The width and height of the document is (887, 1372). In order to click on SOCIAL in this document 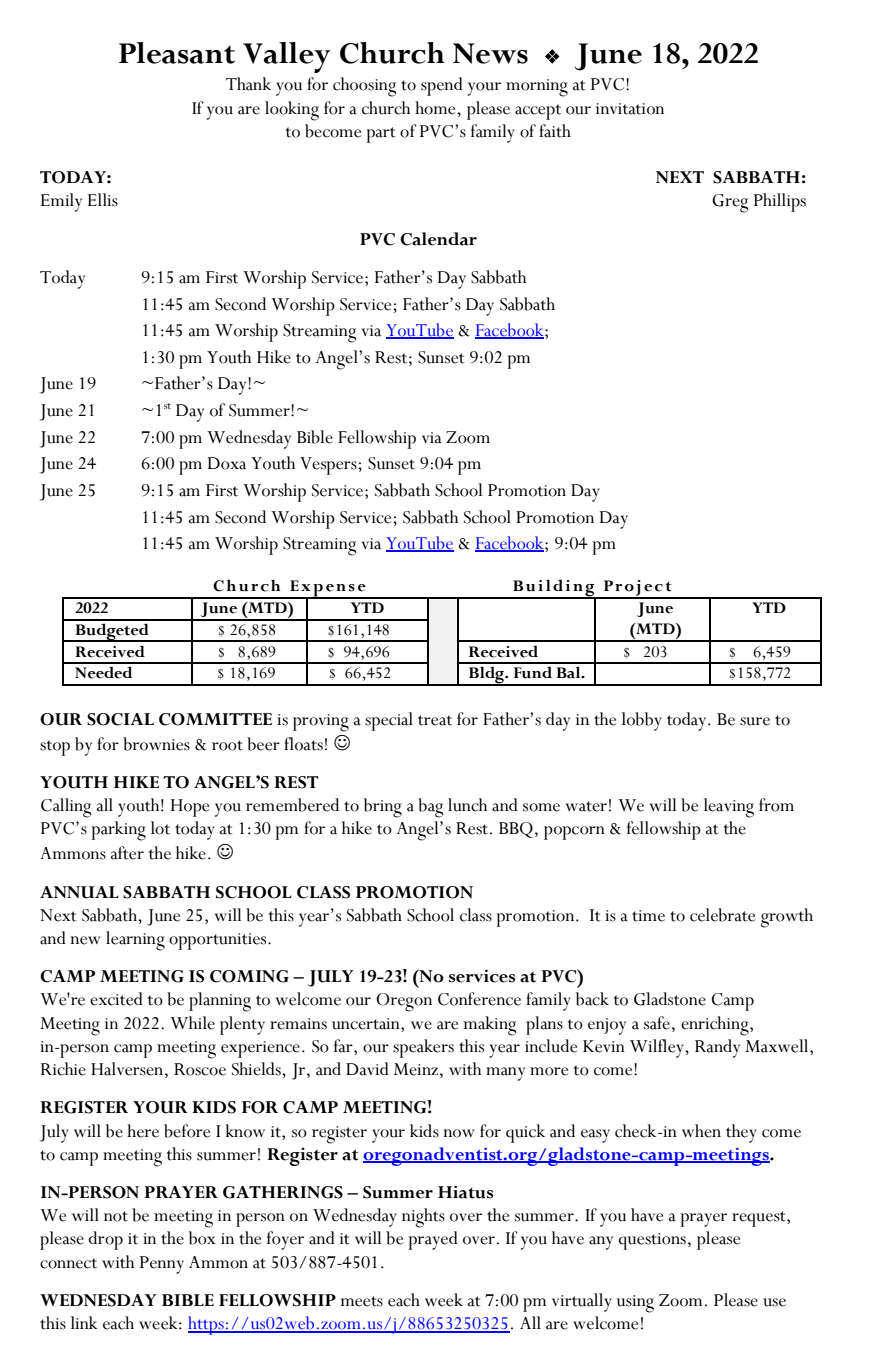, I will do `click(120, 719)`.
